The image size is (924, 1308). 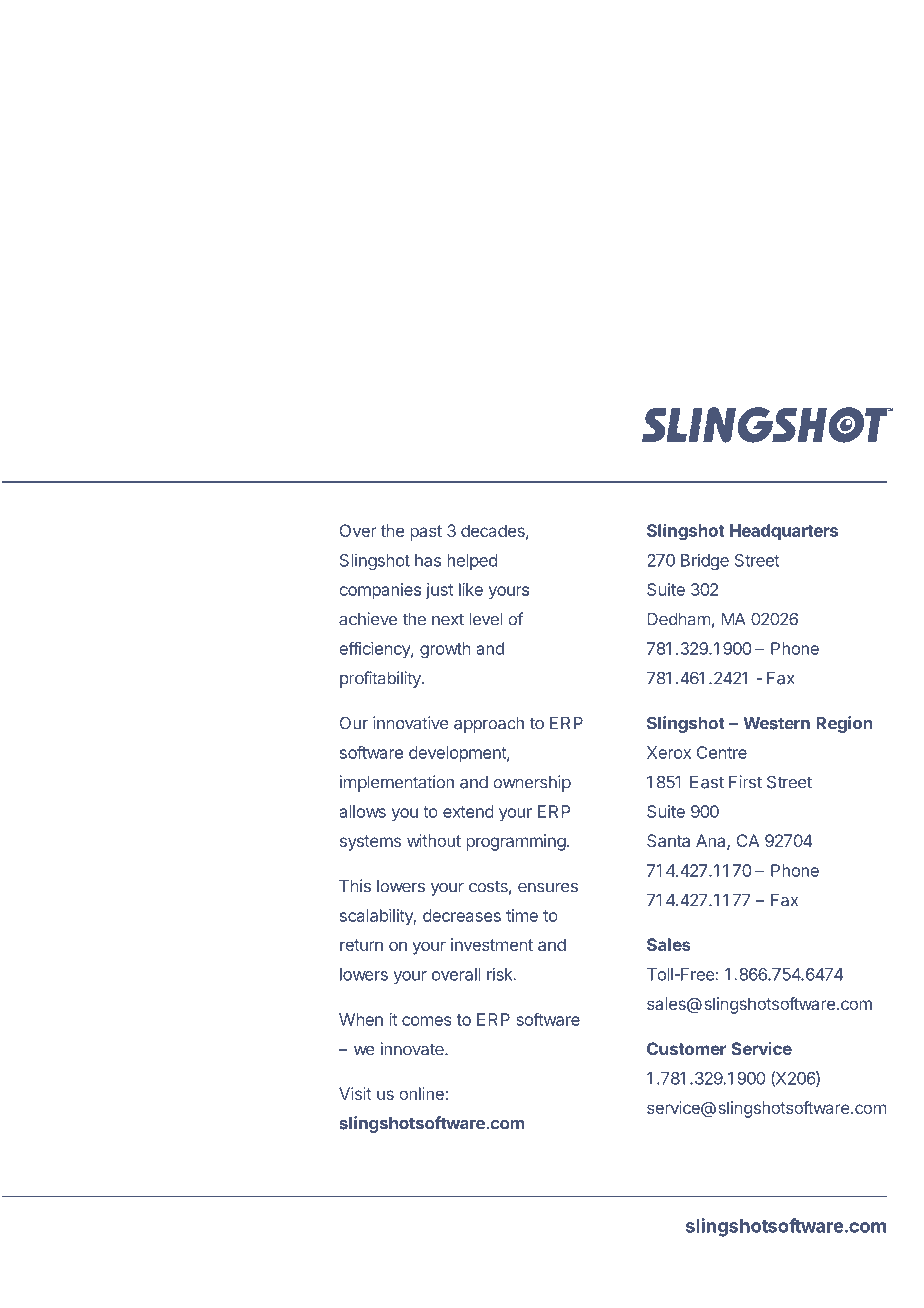 I want to click on profitability, so click(x=381, y=679).
